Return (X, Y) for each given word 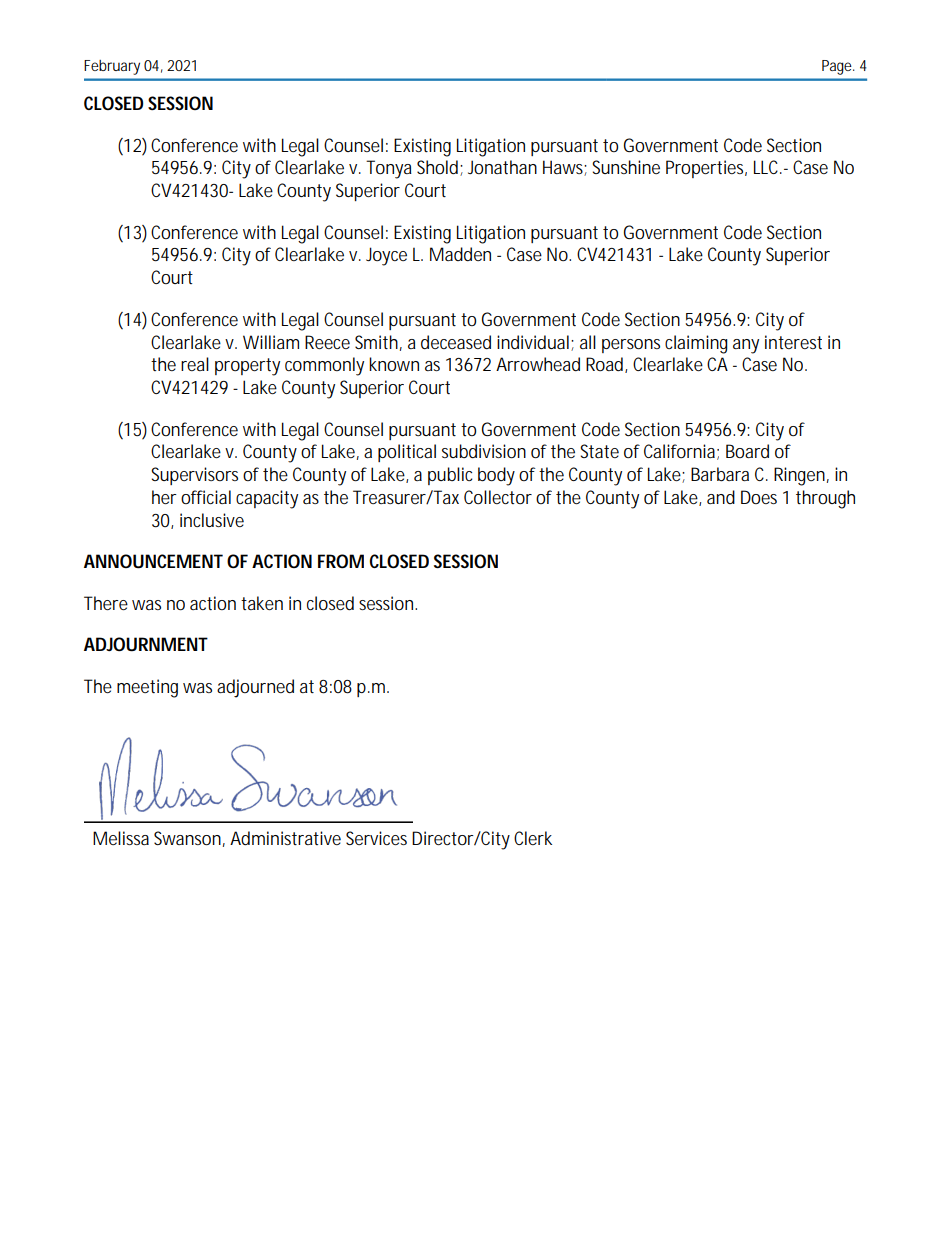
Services (376, 838)
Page (838, 67)
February (112, 67)
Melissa (121, 838)
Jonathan (502, 167)
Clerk (533, 838)
